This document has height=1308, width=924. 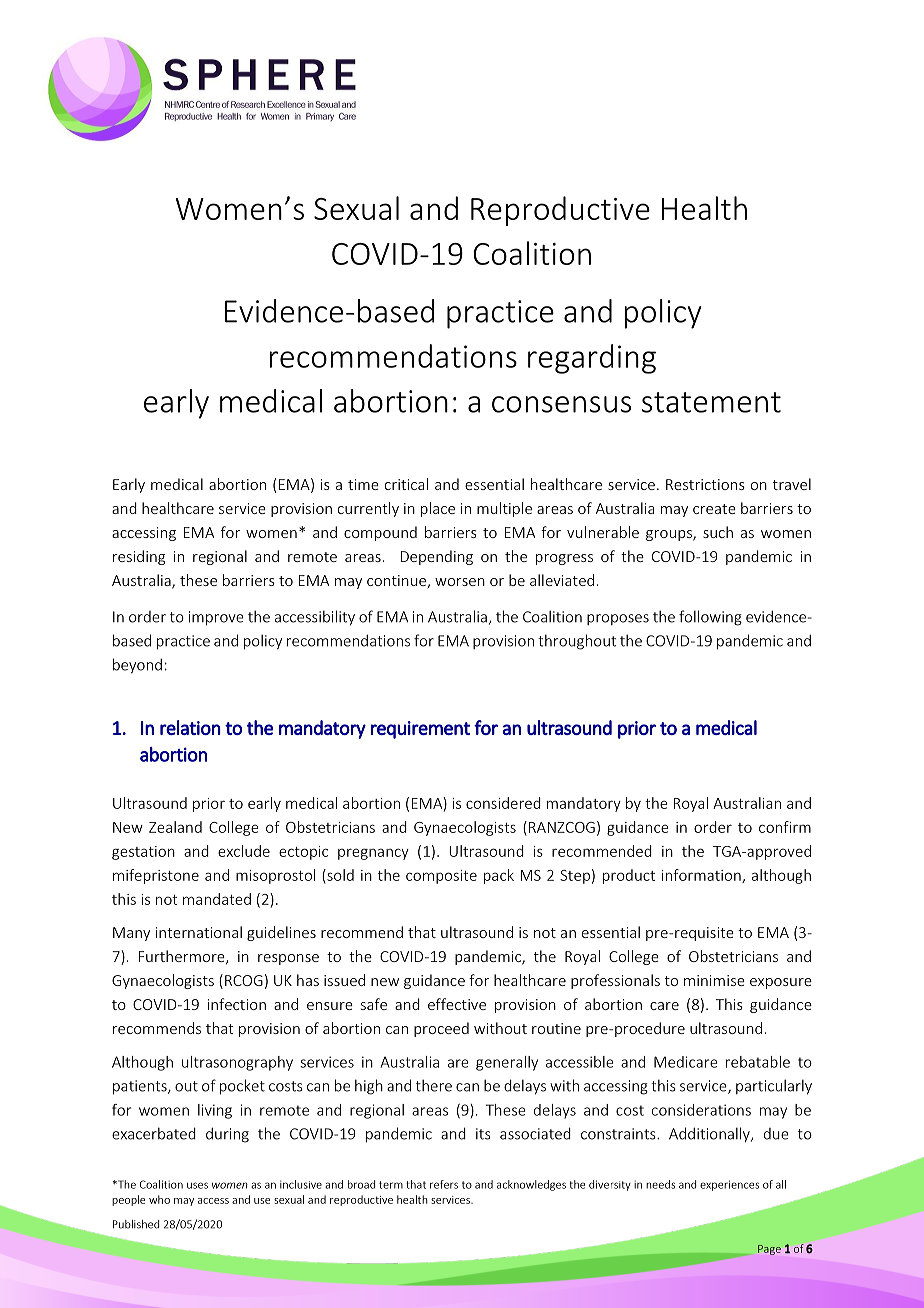 What do you see at coordinates (457, 1004) in the document?
I see `effective` at bounding box center [457, 1004].
